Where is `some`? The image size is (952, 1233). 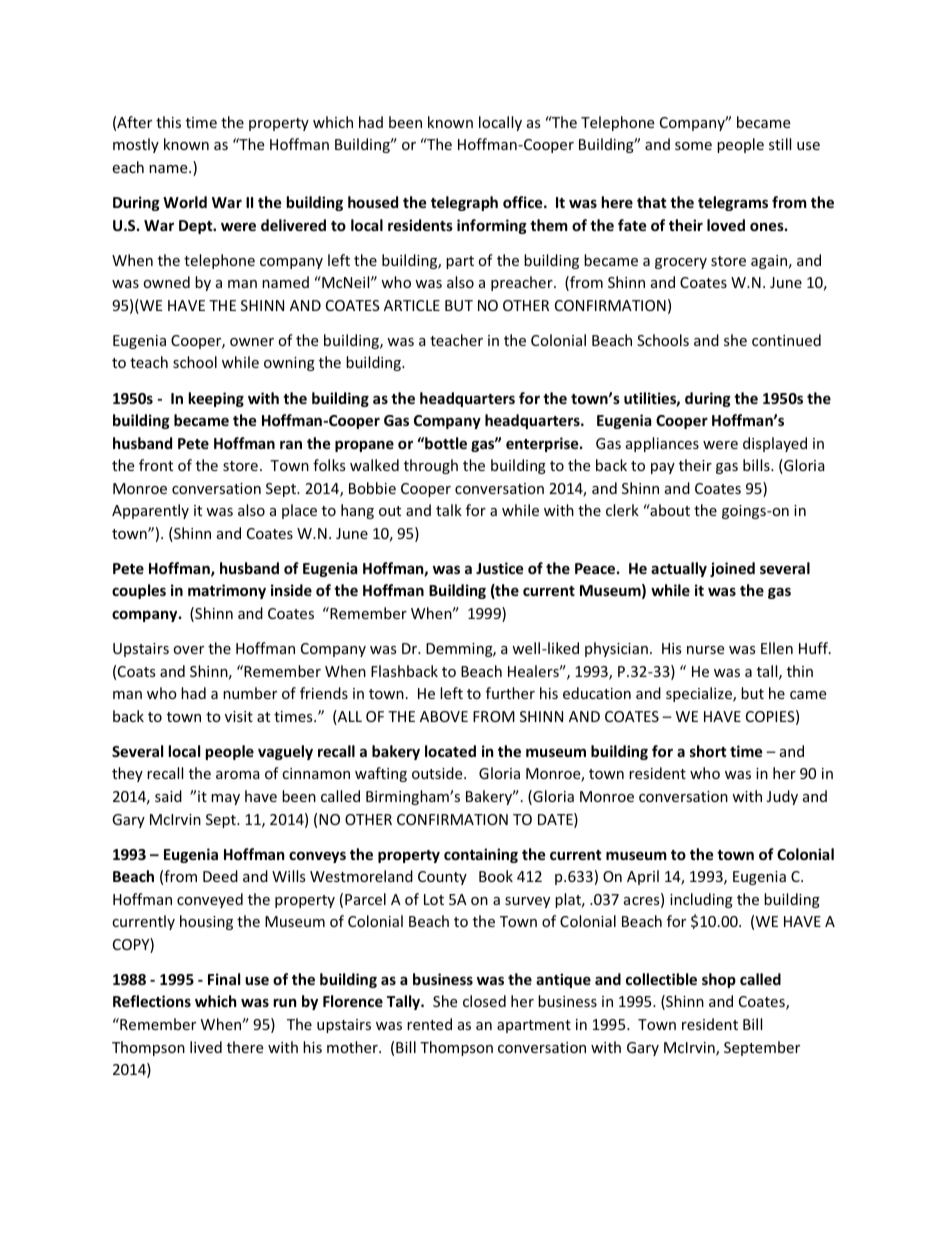 some is located at coordinates (693, 146).
